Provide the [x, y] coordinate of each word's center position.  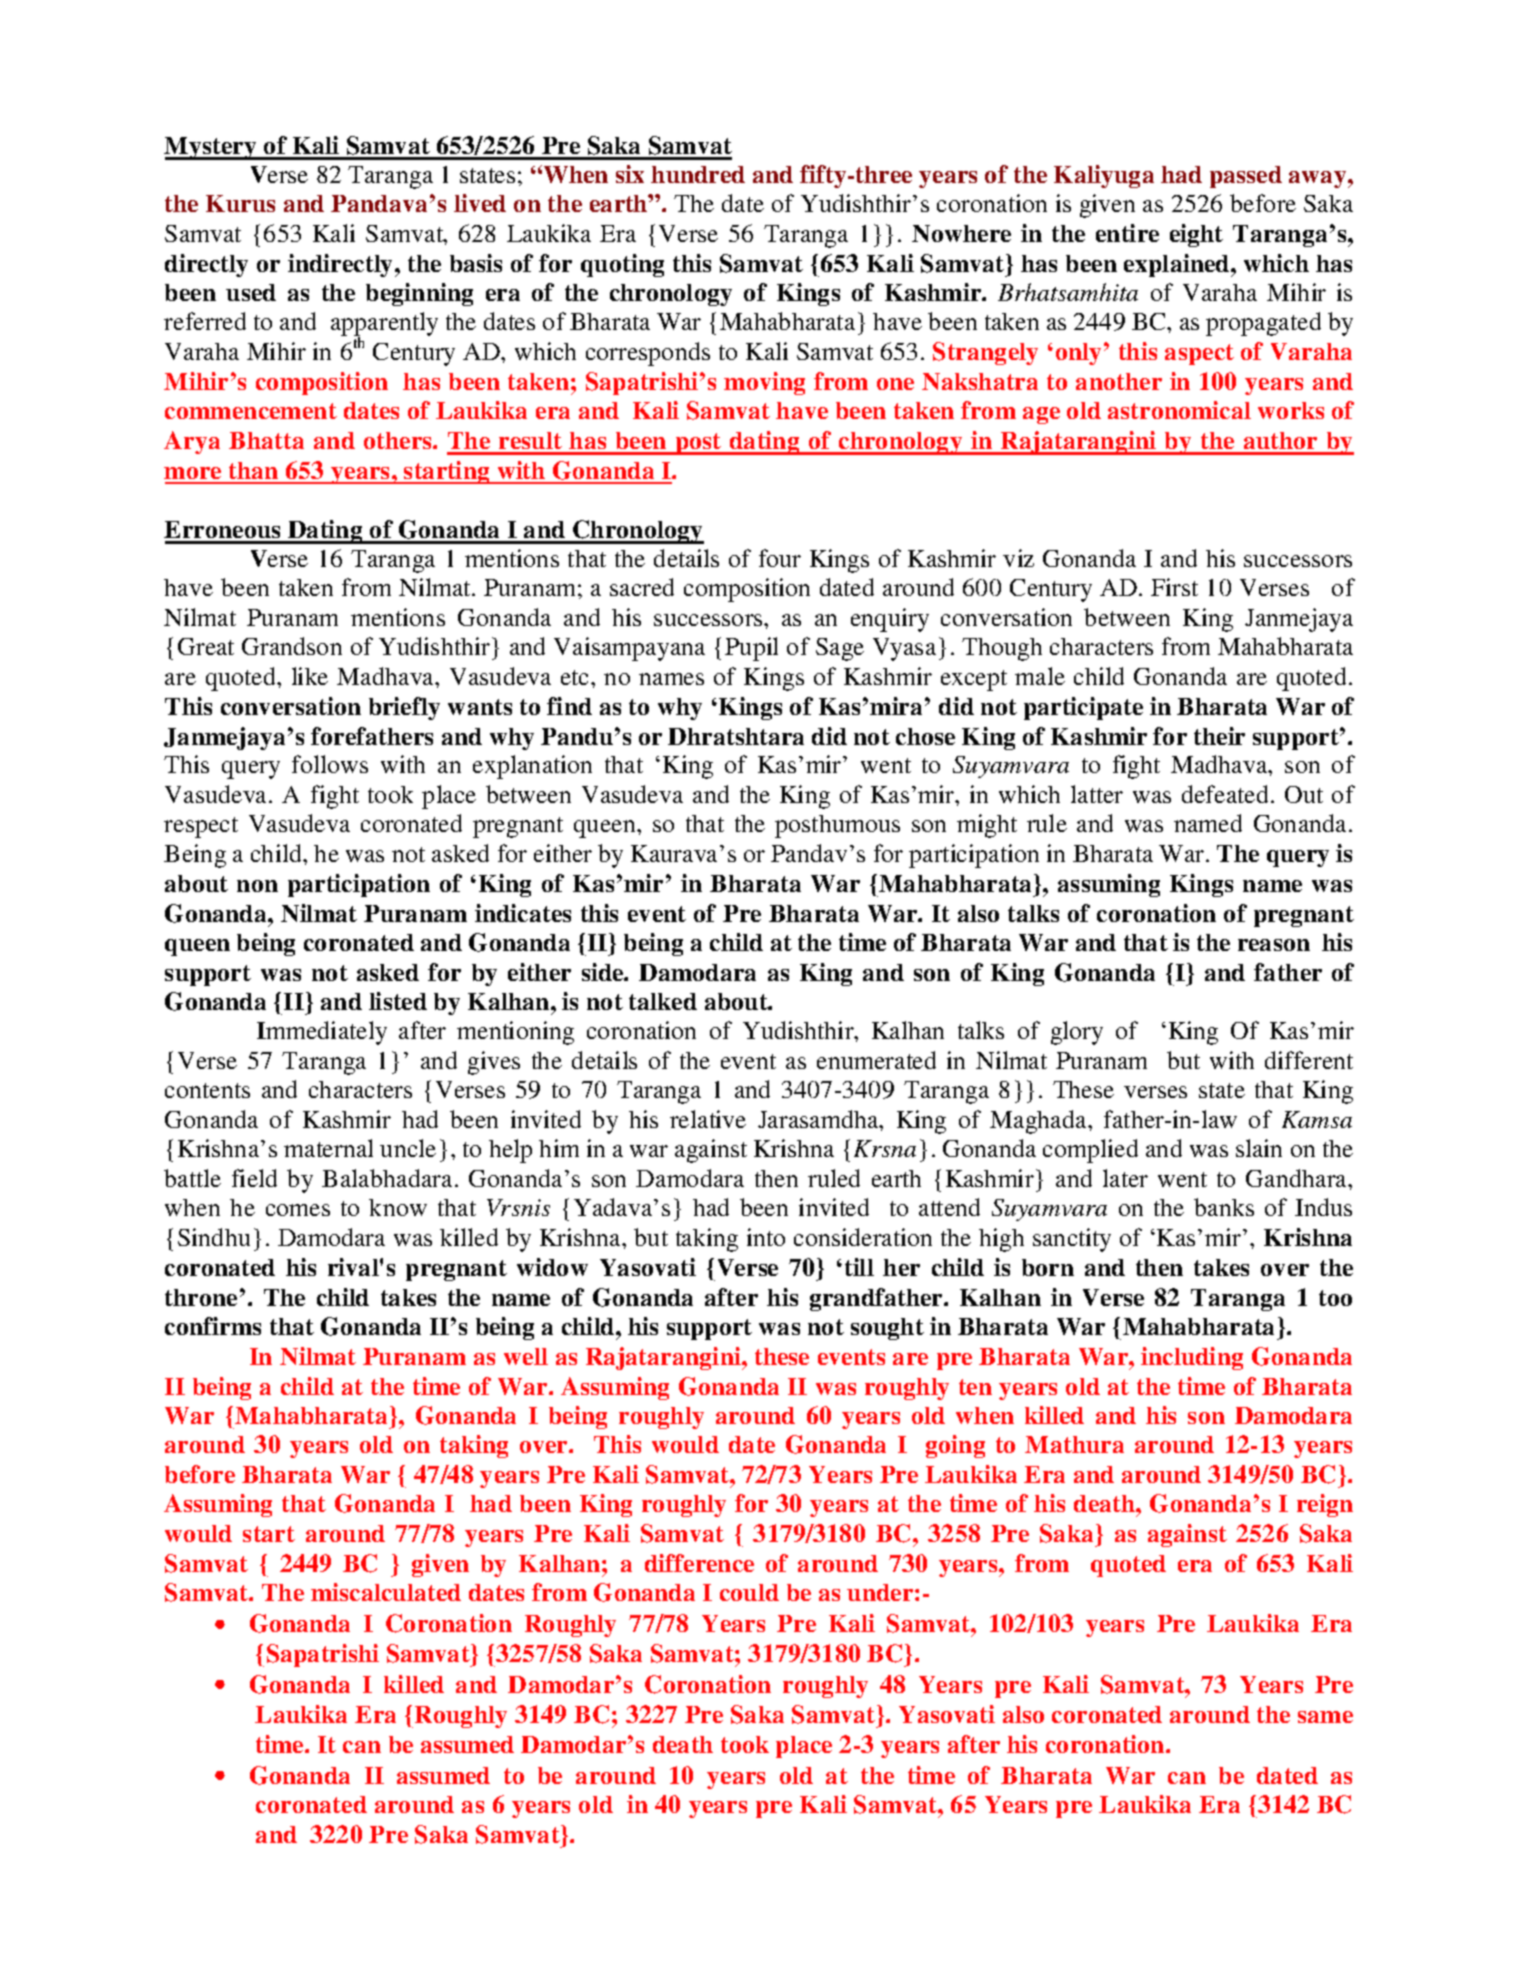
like [310, 676]
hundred [698, 174]
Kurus [240, 203]
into [766, 1237]
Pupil [751, 649]
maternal [328, 1148]
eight [1196, 235]
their [1219, 736]
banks [1224, 1207]
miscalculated [386, 1592]
